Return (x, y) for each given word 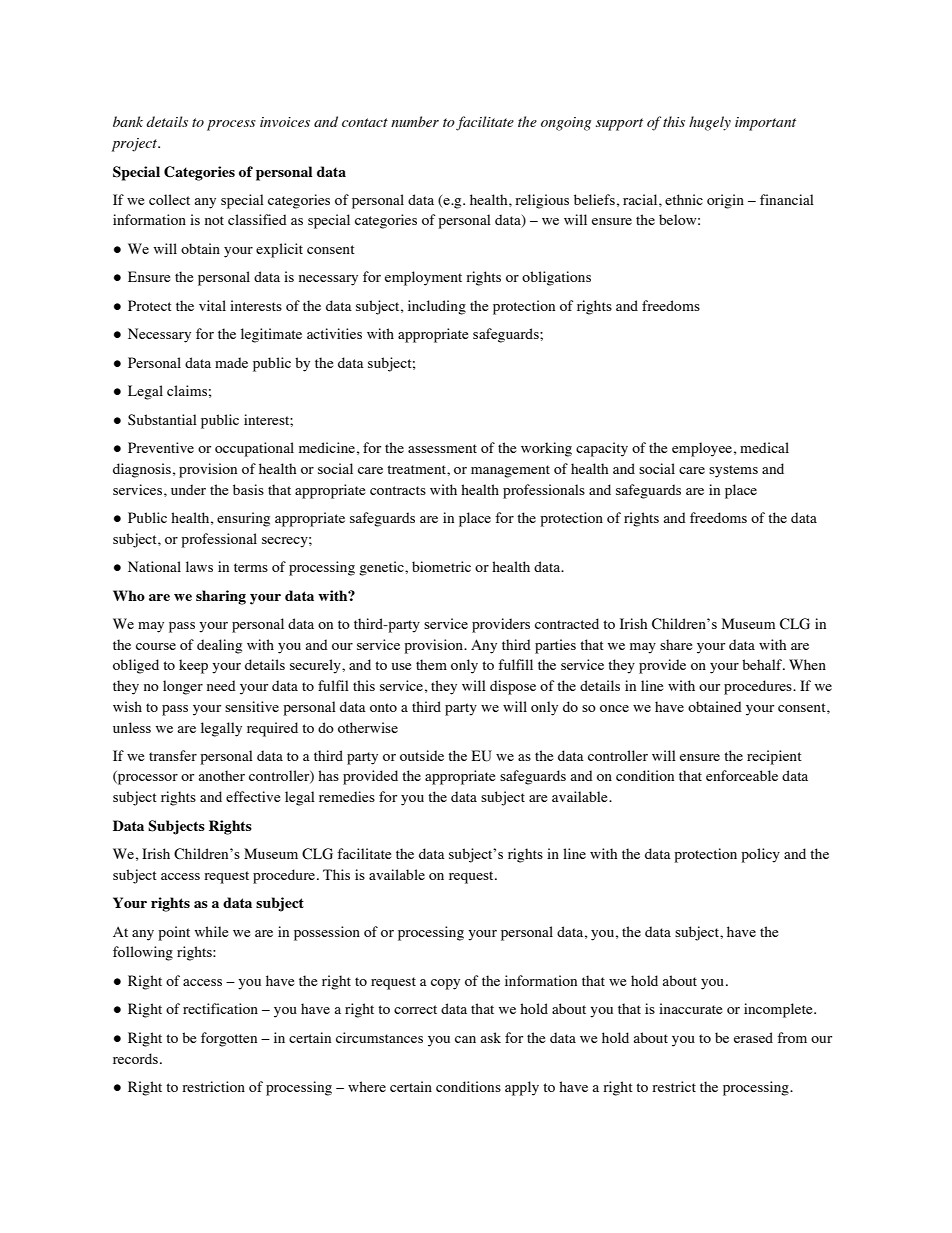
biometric (441, 566)
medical (764, 447)
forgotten (229, 1039)
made (231, 362)
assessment (442, 448)
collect (169, 199)
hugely (710, 123)
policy (760, 855)
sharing (221, 597)
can (465, 1039)
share (676, 644)
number (415, 121)
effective (253, 796)
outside (422, 755)
